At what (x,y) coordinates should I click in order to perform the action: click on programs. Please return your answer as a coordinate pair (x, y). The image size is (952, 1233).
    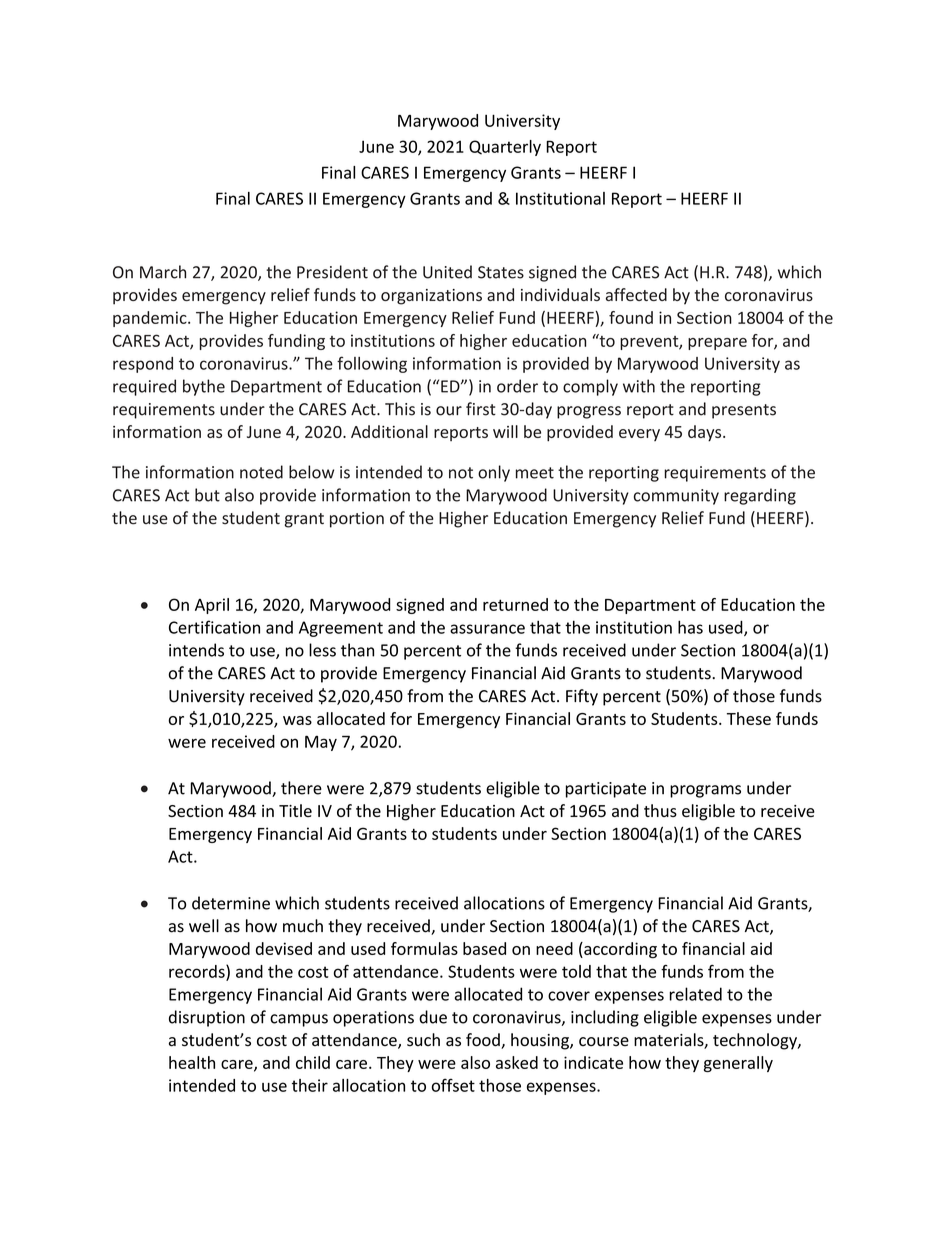
    Looking at the image, I should click on (705, 791).
